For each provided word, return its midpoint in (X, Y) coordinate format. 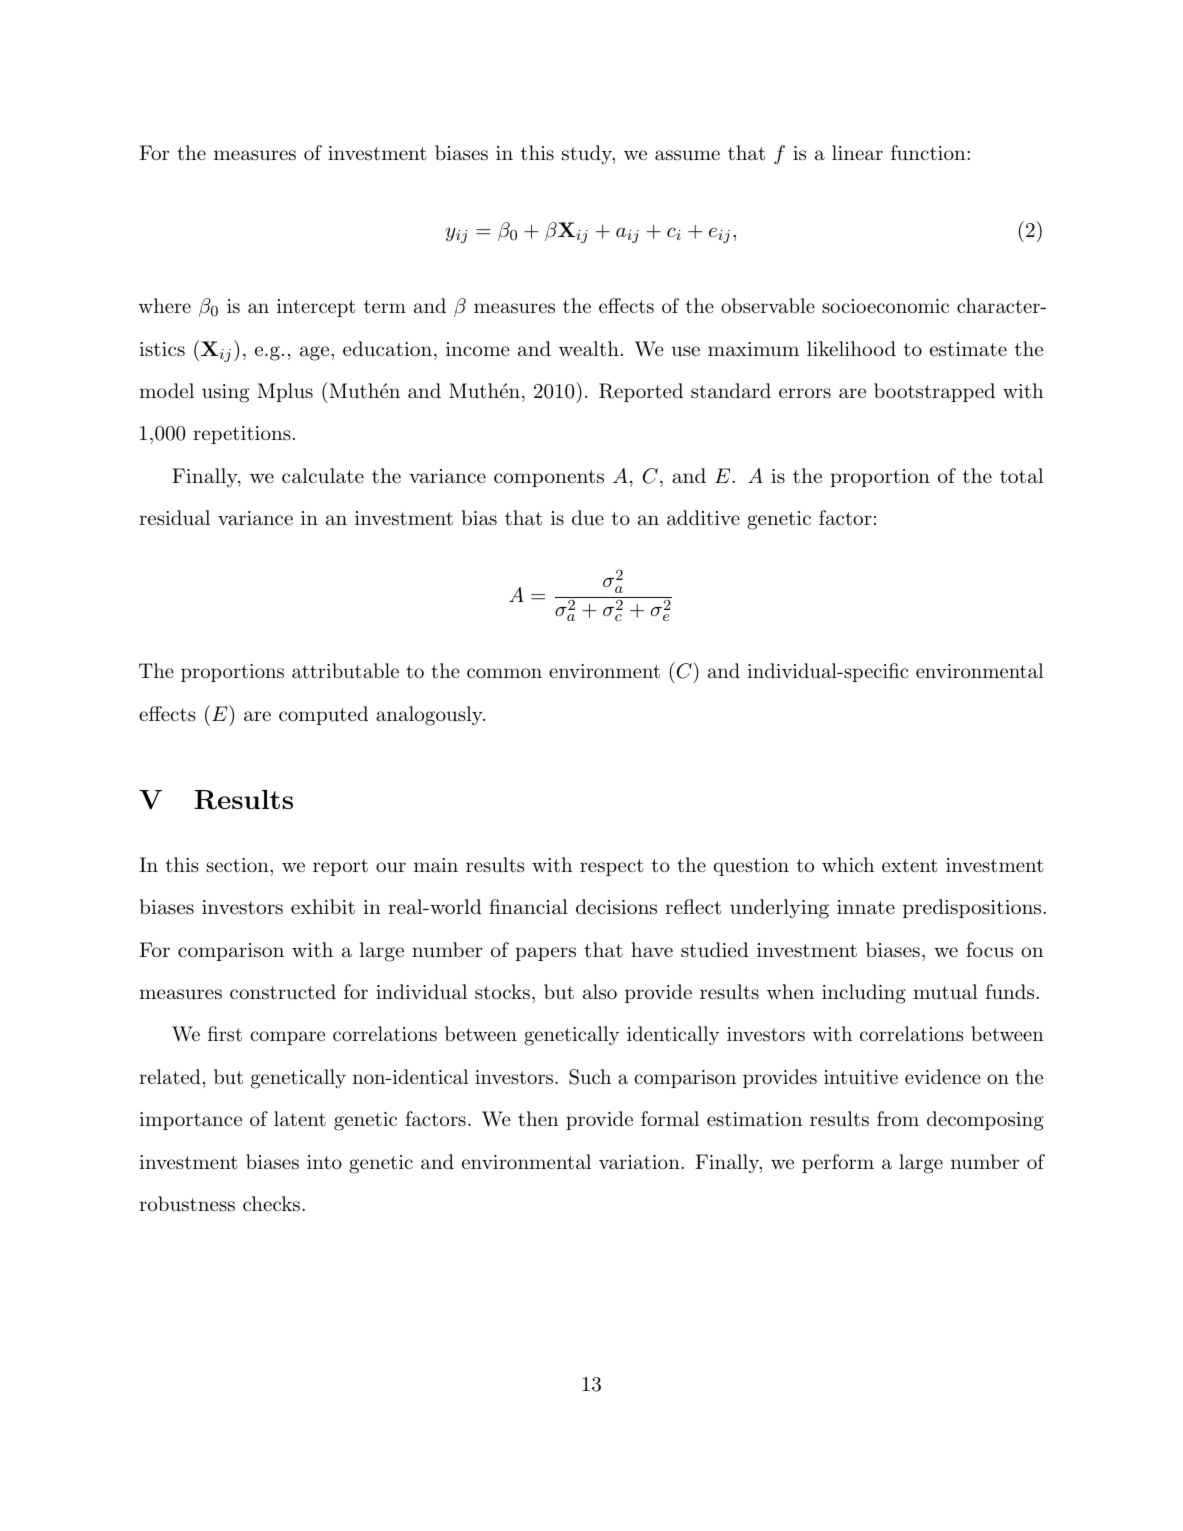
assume (687, 155)
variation (639, 1162)
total (1021, 476)
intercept (316, 308)
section (238, 865)
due (588, 517)
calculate (323, 476)
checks (271, 1204)
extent (909, 865)
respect (611, 867)
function (929, 153)
